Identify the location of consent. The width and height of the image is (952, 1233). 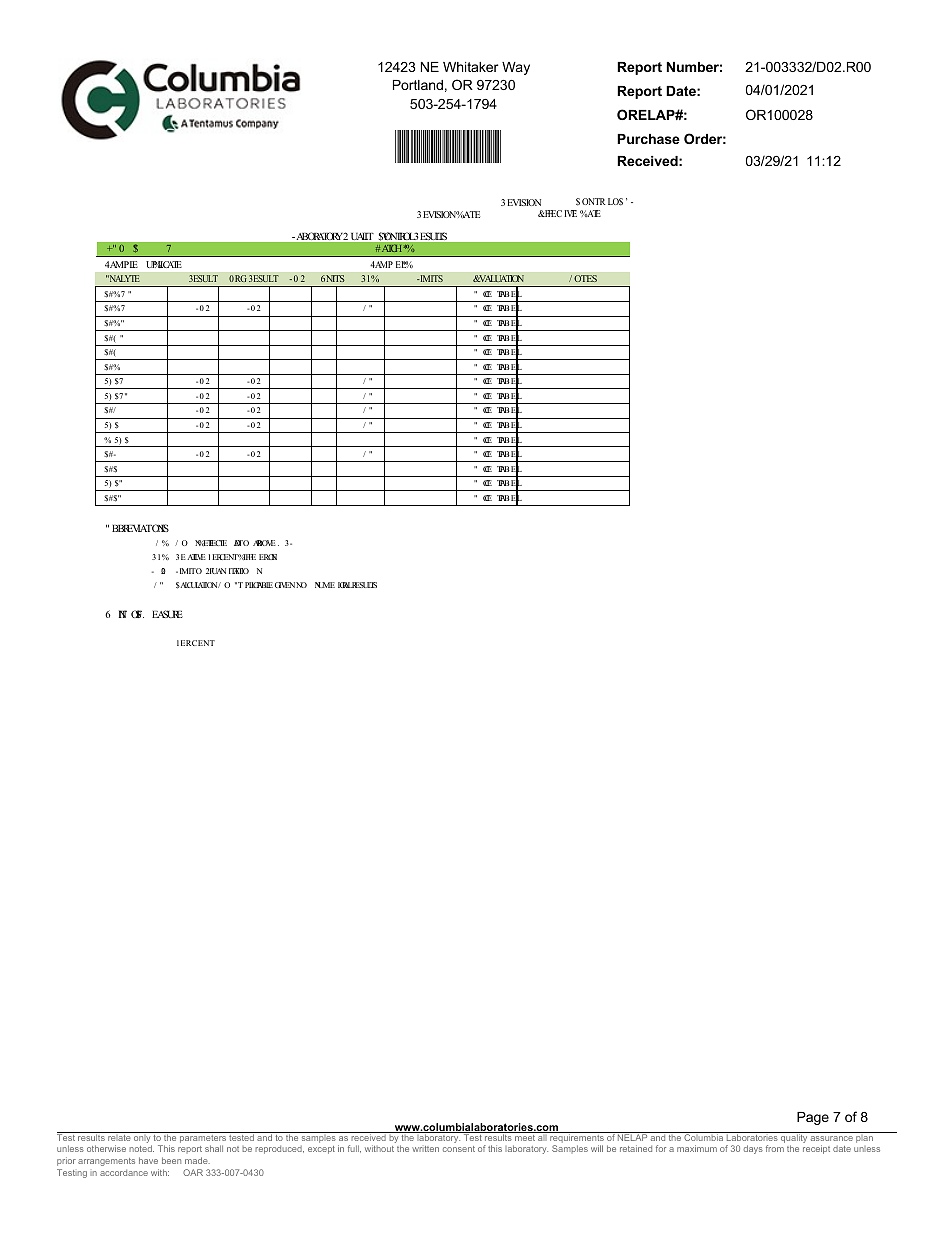
(459, 1149).
